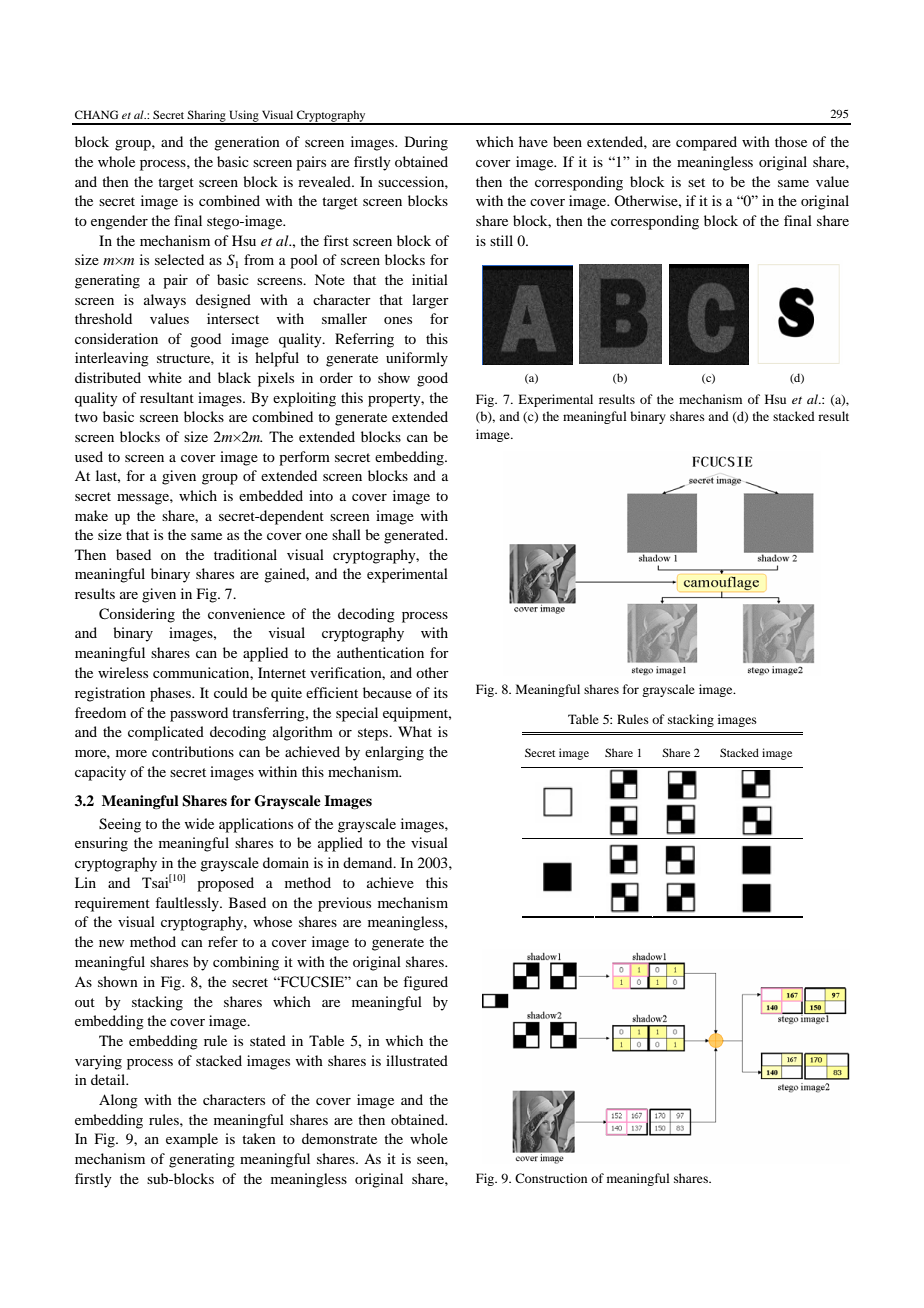 Image resolution: width=924 pixels, height=1308 pixels. What do you see at coordinates (137, 615) in the document?
I see `Considering` at bounding box center [137, 615].
